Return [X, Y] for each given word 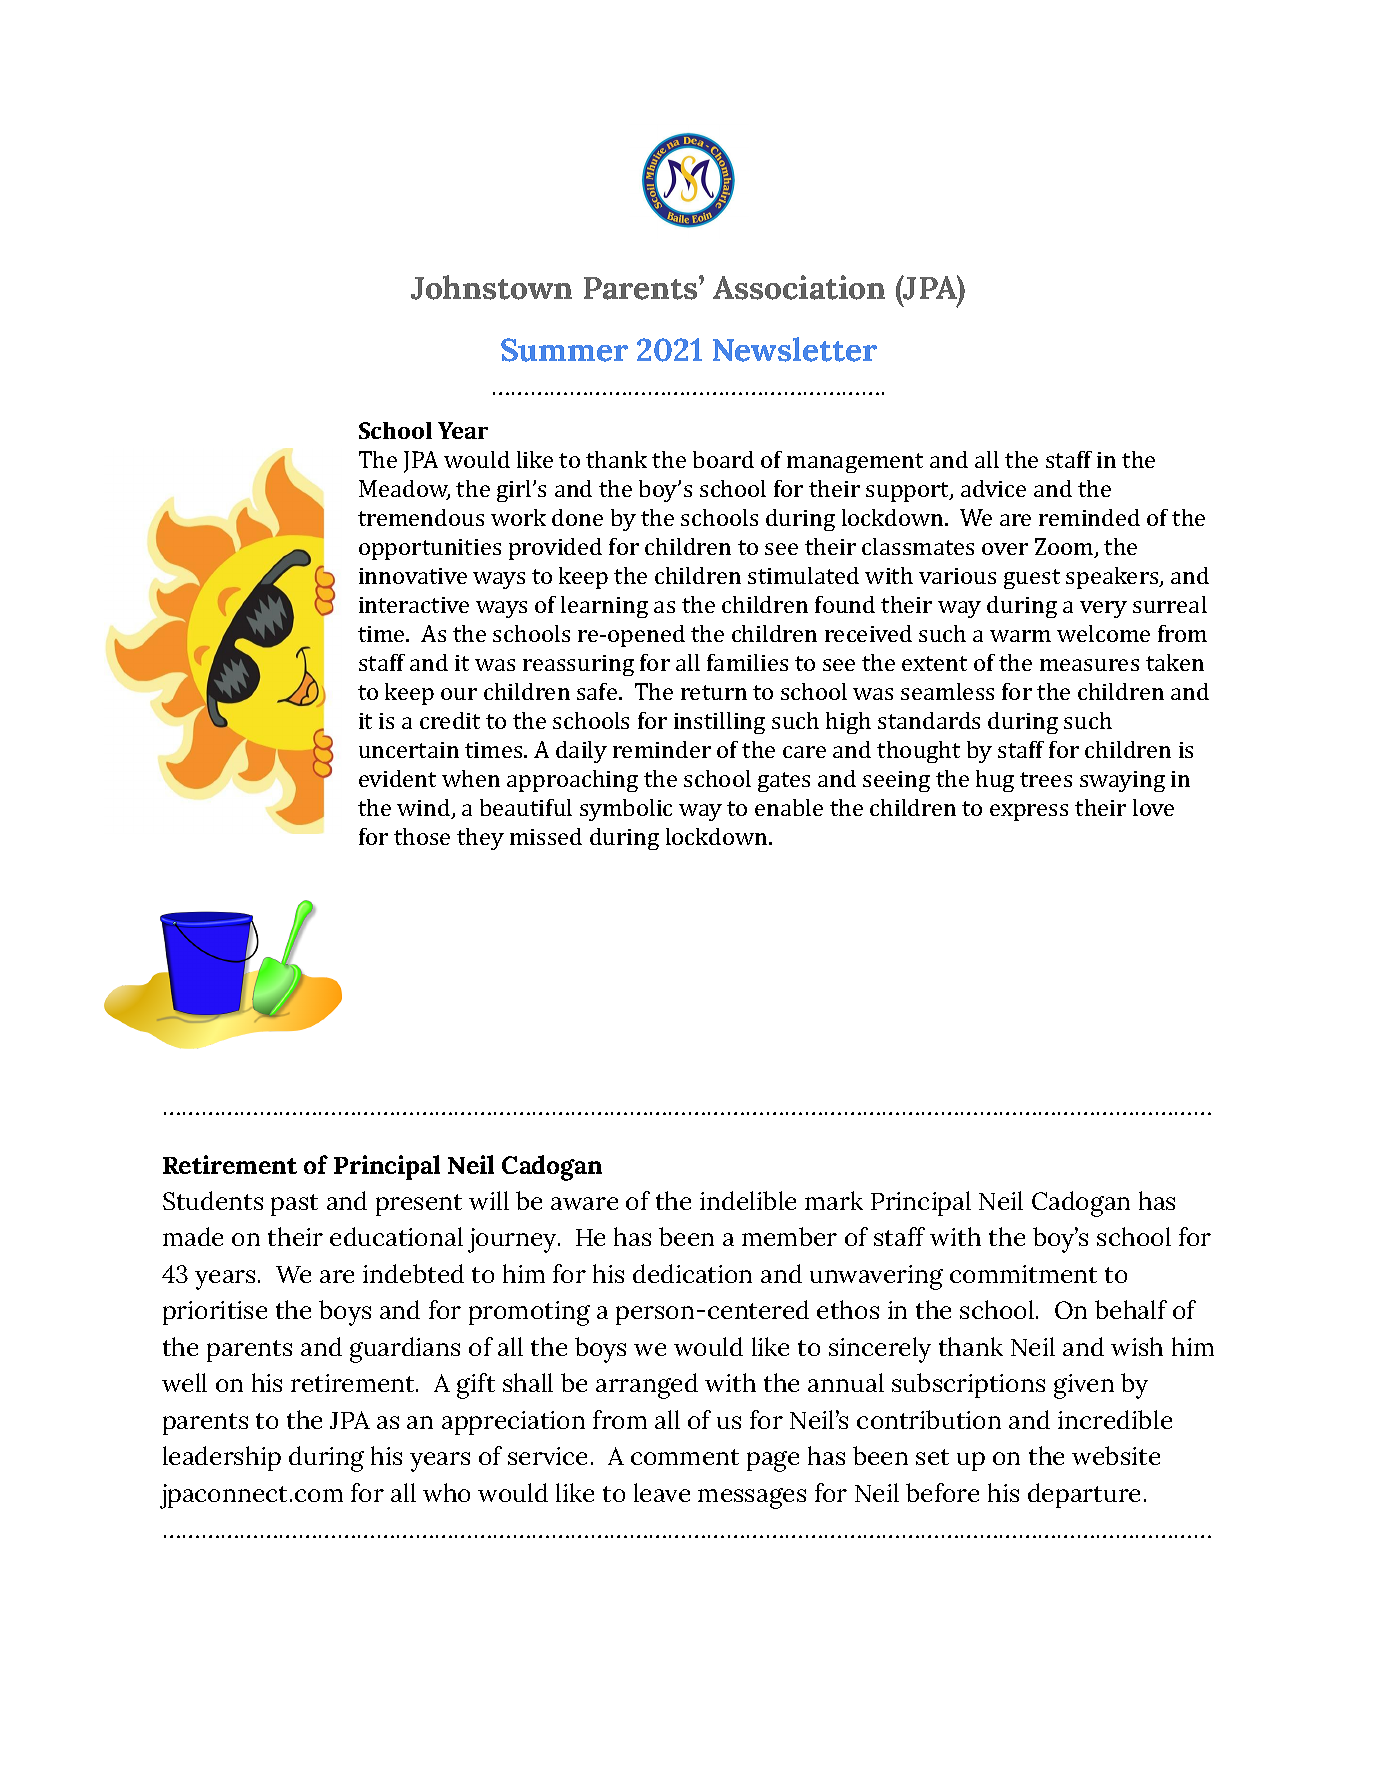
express [1029, 812]
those [422, 836]
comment [685, 1457]
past [294, 1205]
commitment [1023, 1274]
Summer [564, 350]
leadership [222, 1458]
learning [604, 607]
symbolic [626, 810]
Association [799, 287]
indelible [748, 1200]
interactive [414, 605]
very [1103, 609]
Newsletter [795, 349]
